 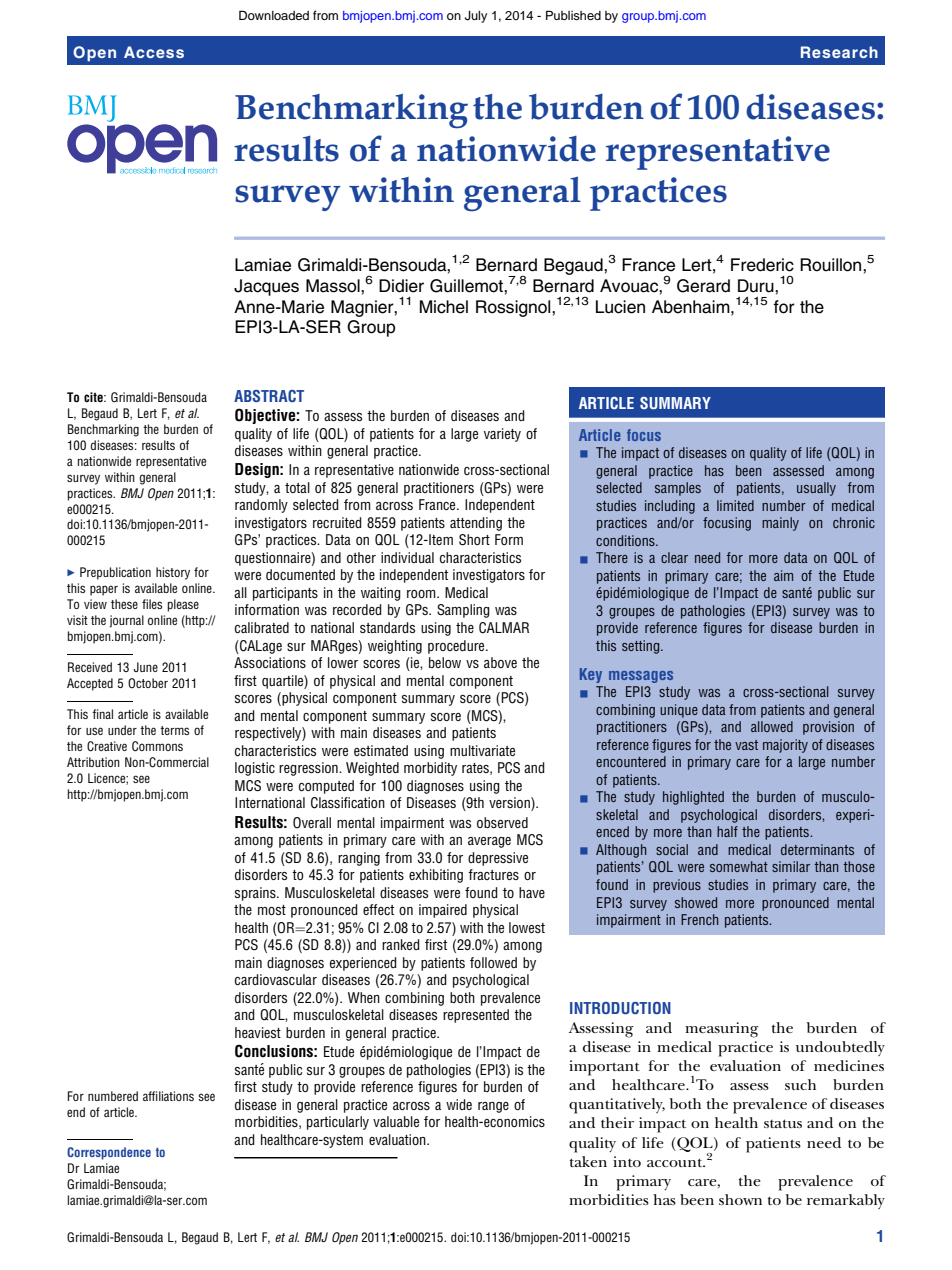 What do you see at coordinates (476, 17) in the document?
I see `July` at bounding box center [476, 17].
